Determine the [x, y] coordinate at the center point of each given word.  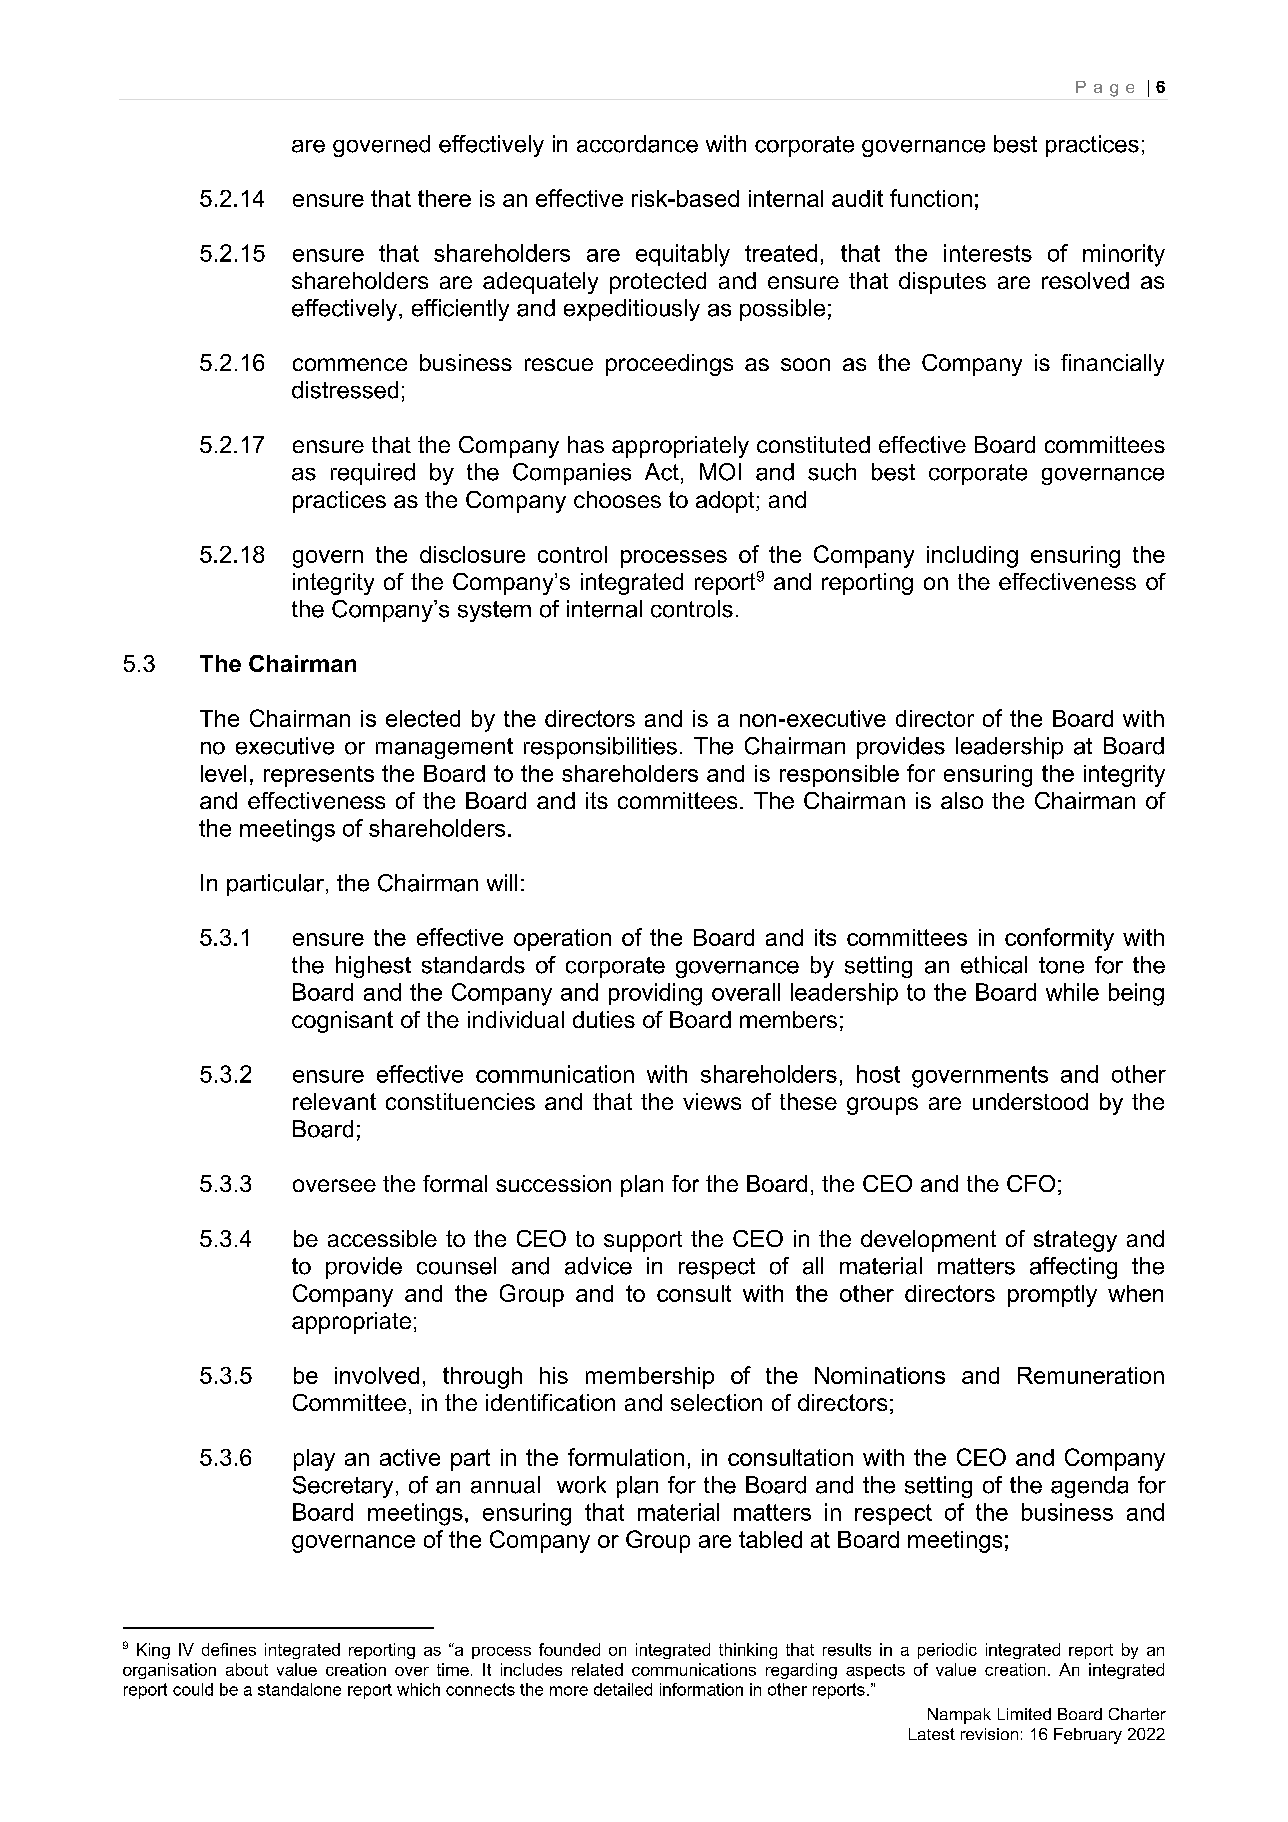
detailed [623, 1689]
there [444, 198]
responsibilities [600, 748]
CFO [1031, 1183]
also [962, 800]
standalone [299, 1689]
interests [988, 253]
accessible [382, 1238]
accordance [637, 144]
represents [319, 776]
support [643, 1241]
